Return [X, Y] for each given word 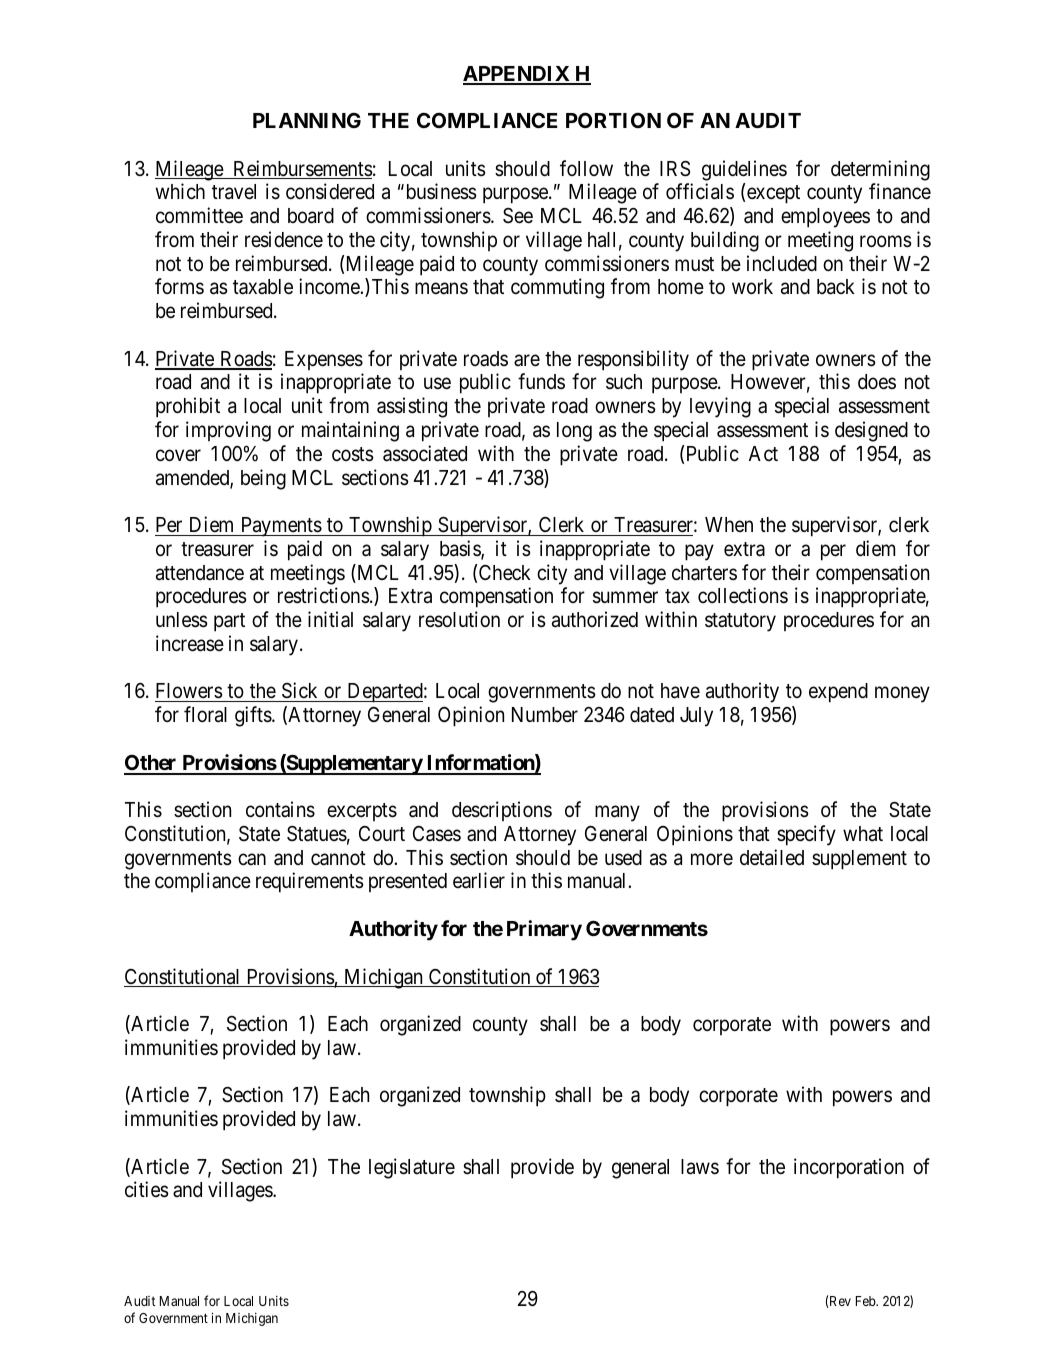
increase [190, 643]
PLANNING [307, 120]
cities [147, 1189]
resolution [459, 619]
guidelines [744, 170]
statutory [740, 622]
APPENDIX [517, 75]
